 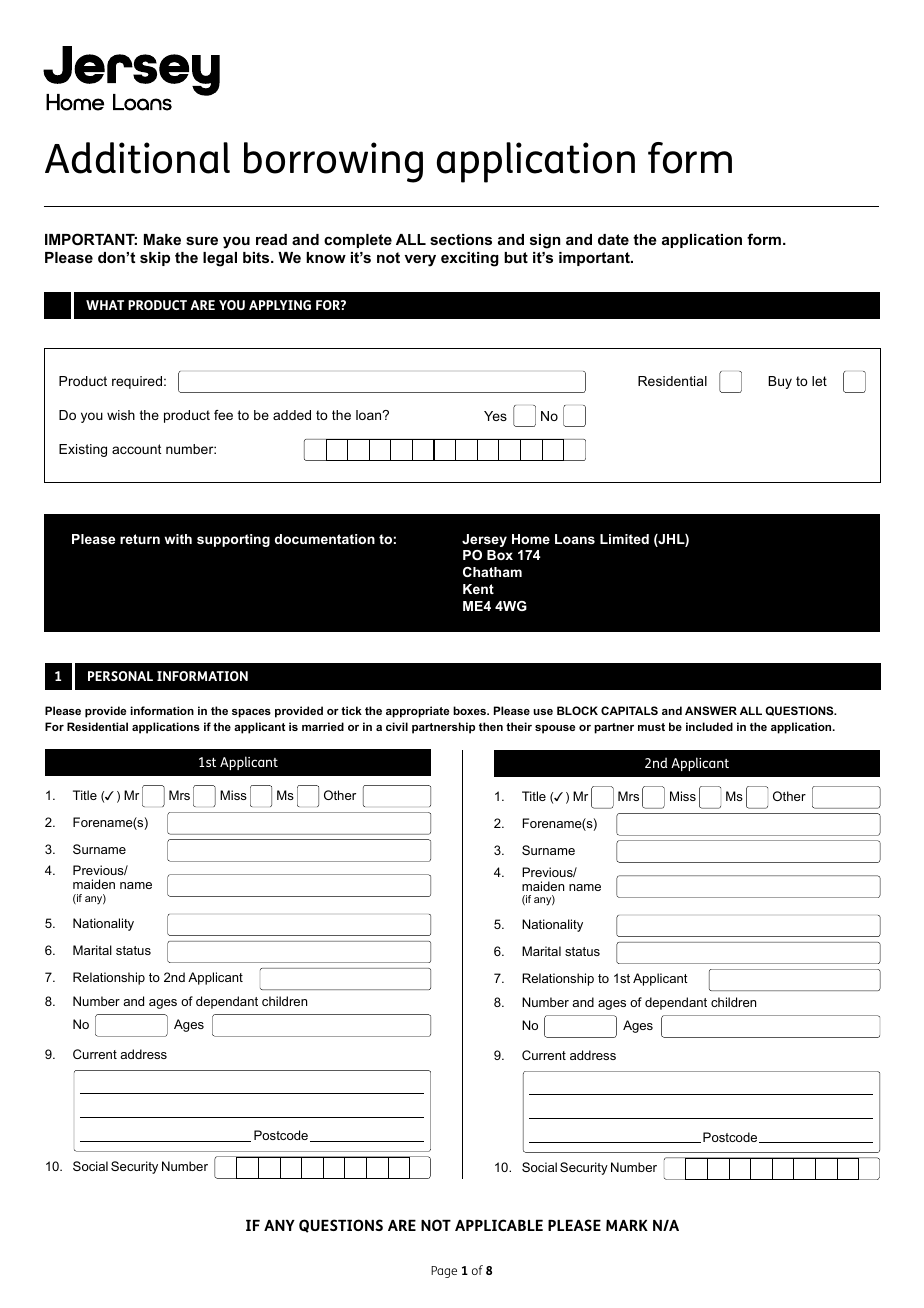 What do you see at coordinates (780, 382) in the document?
I see `Buy` at bounding box center [780, 382].
